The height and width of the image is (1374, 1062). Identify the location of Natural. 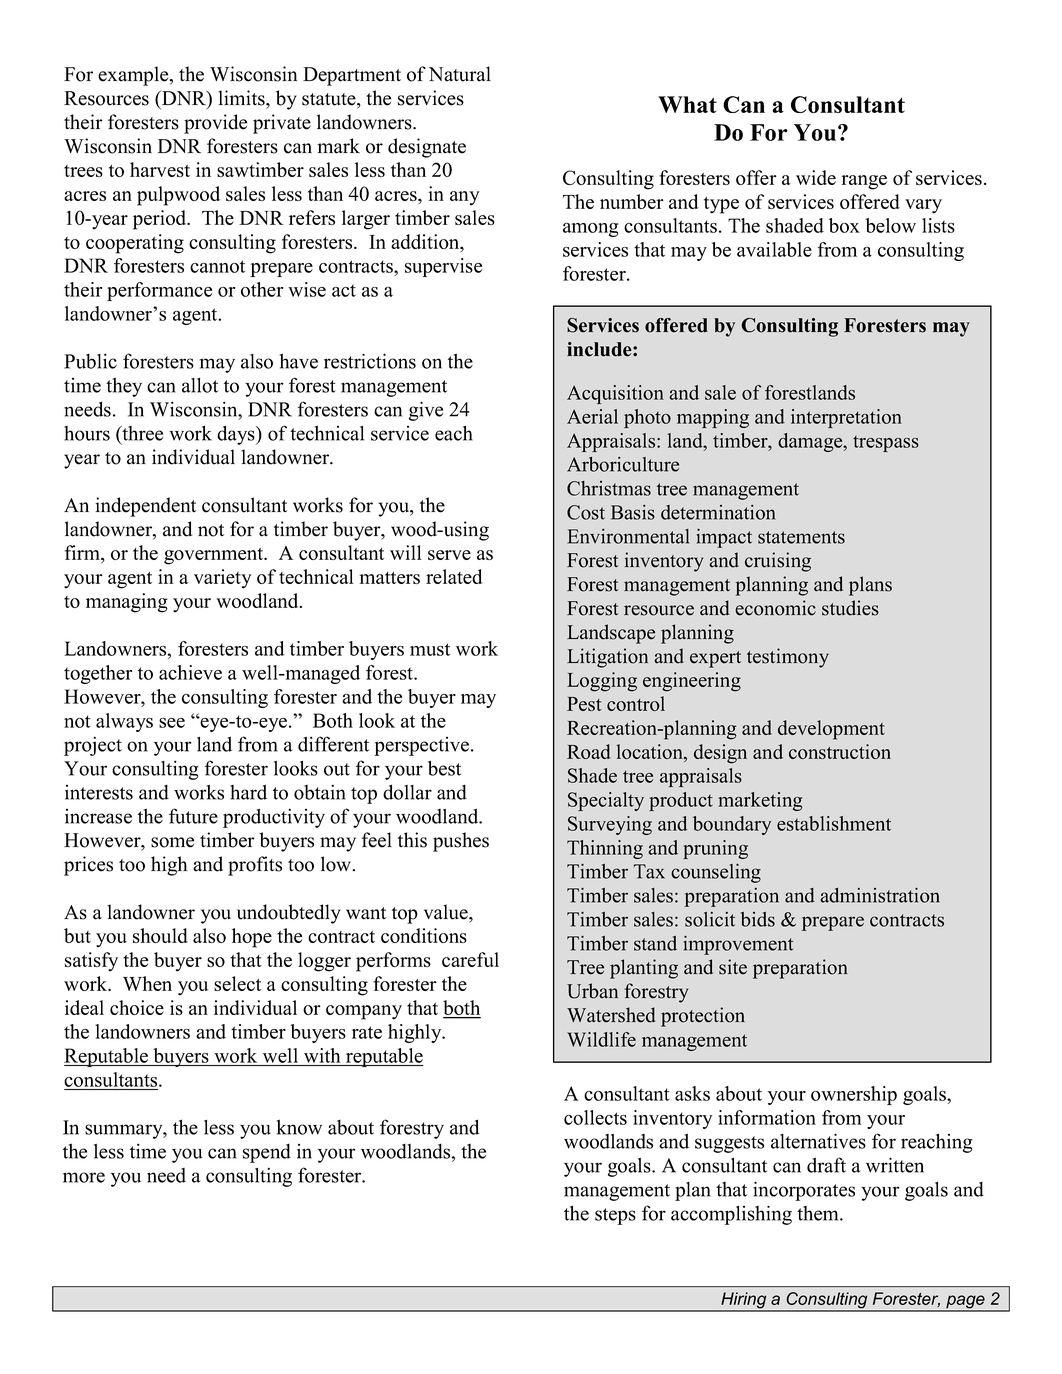
(460, 74).
